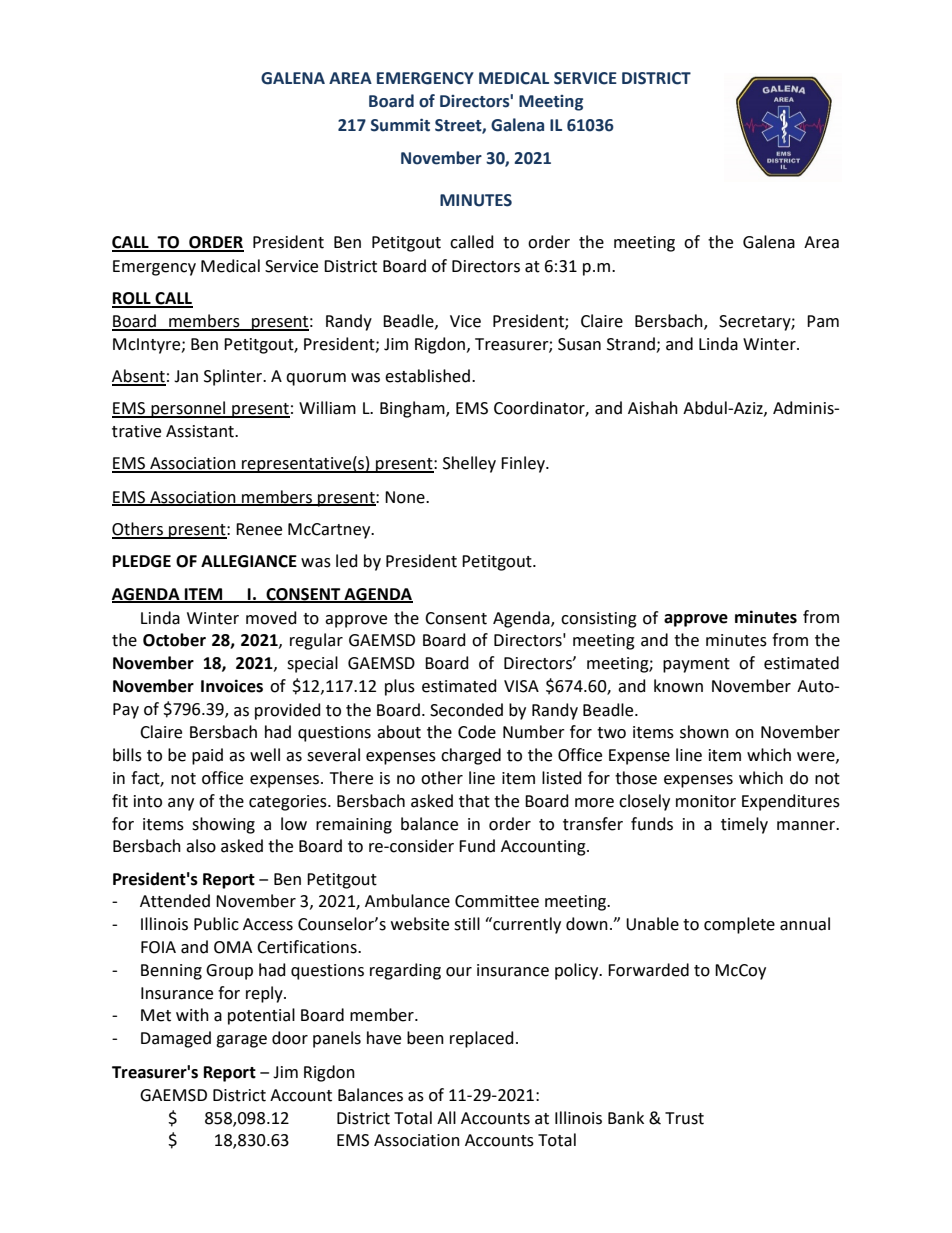  I want to click on replaced, so click(482, 1039).
